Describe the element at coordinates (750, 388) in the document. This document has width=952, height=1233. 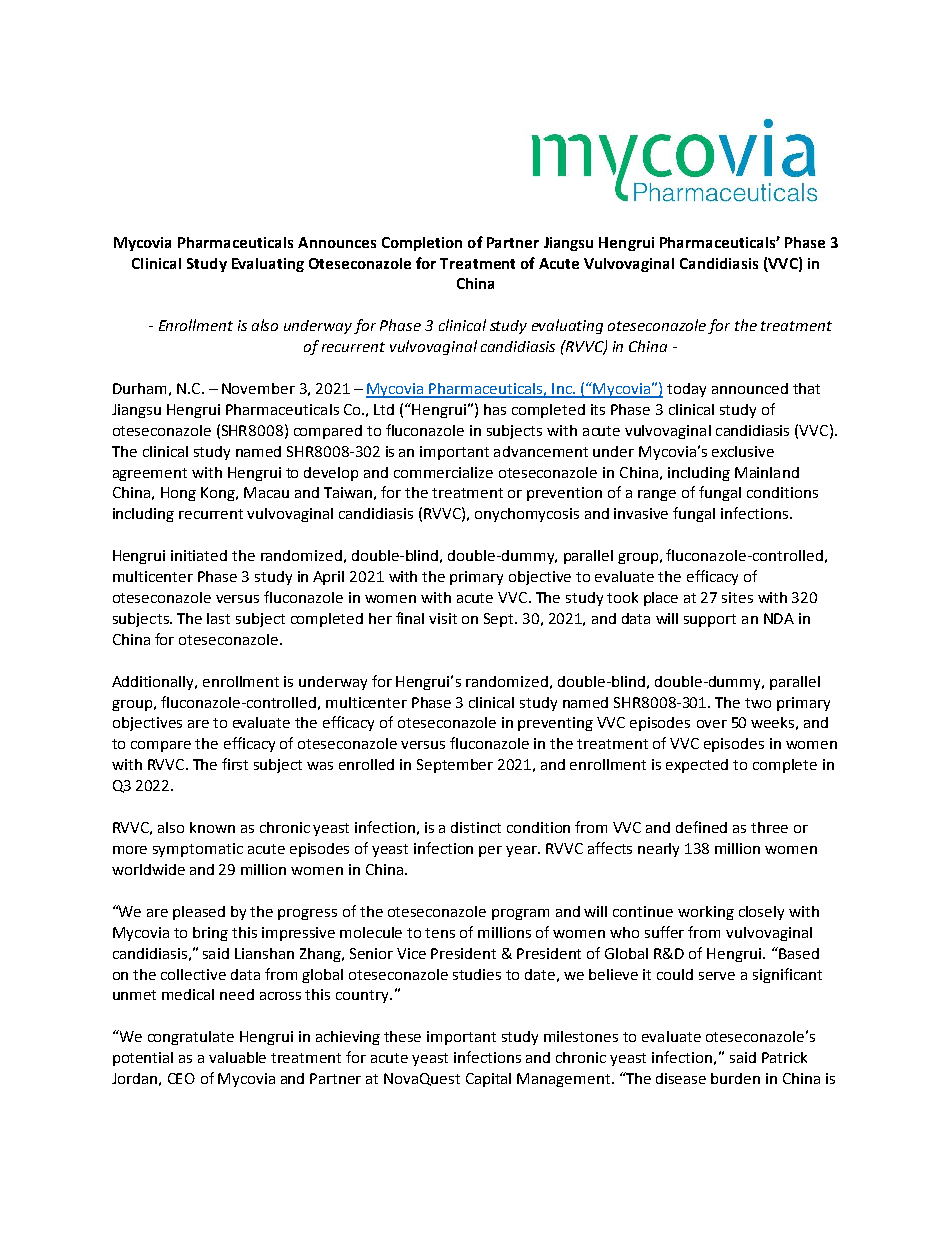
I see `announced` at that location.
